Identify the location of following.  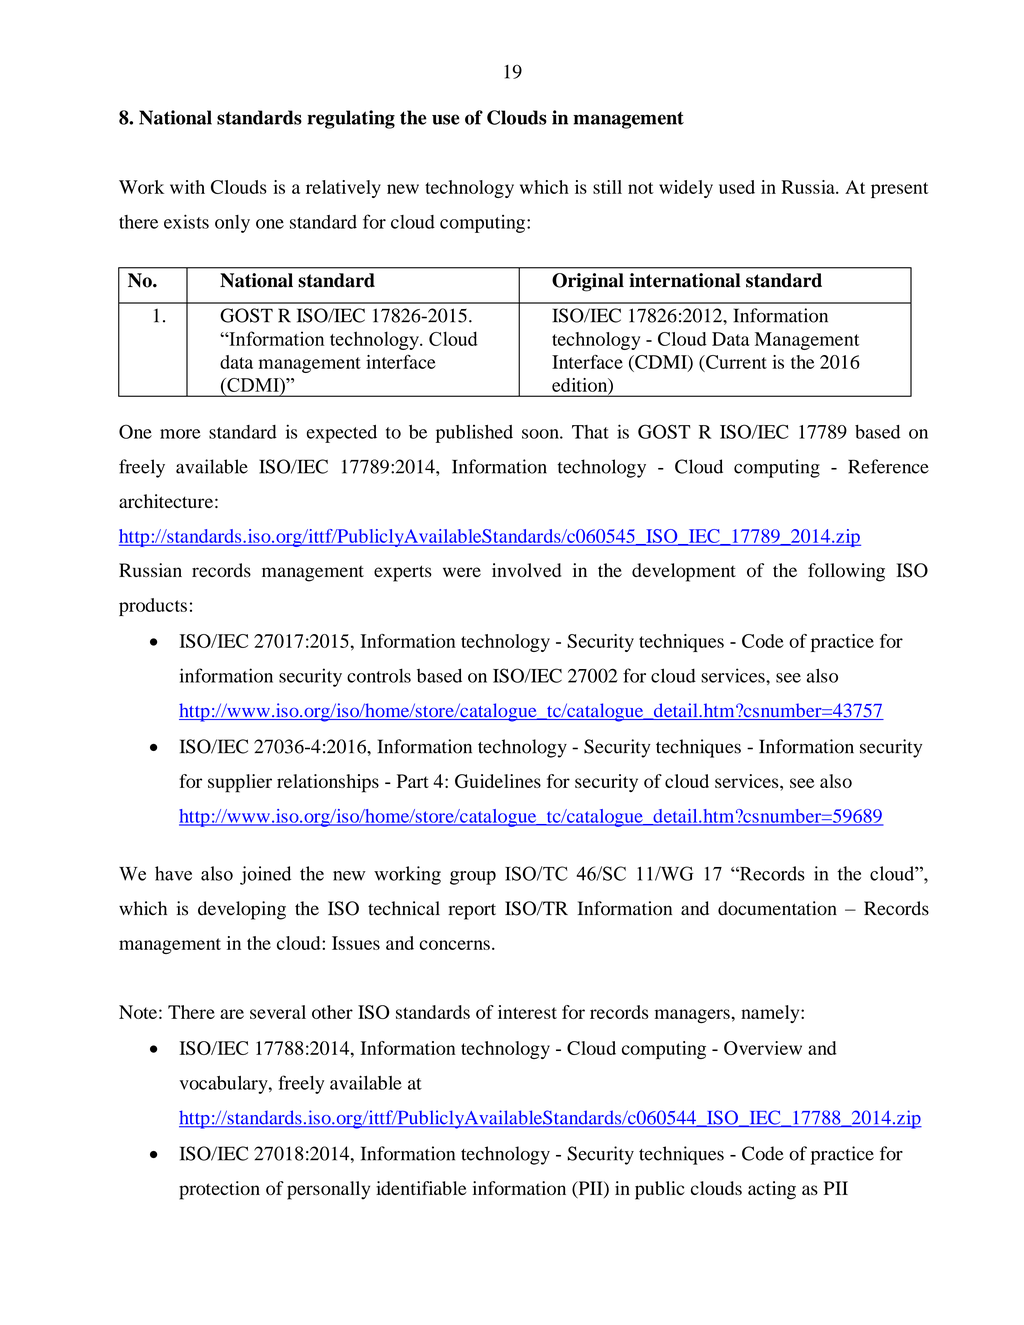
(846, 572).
